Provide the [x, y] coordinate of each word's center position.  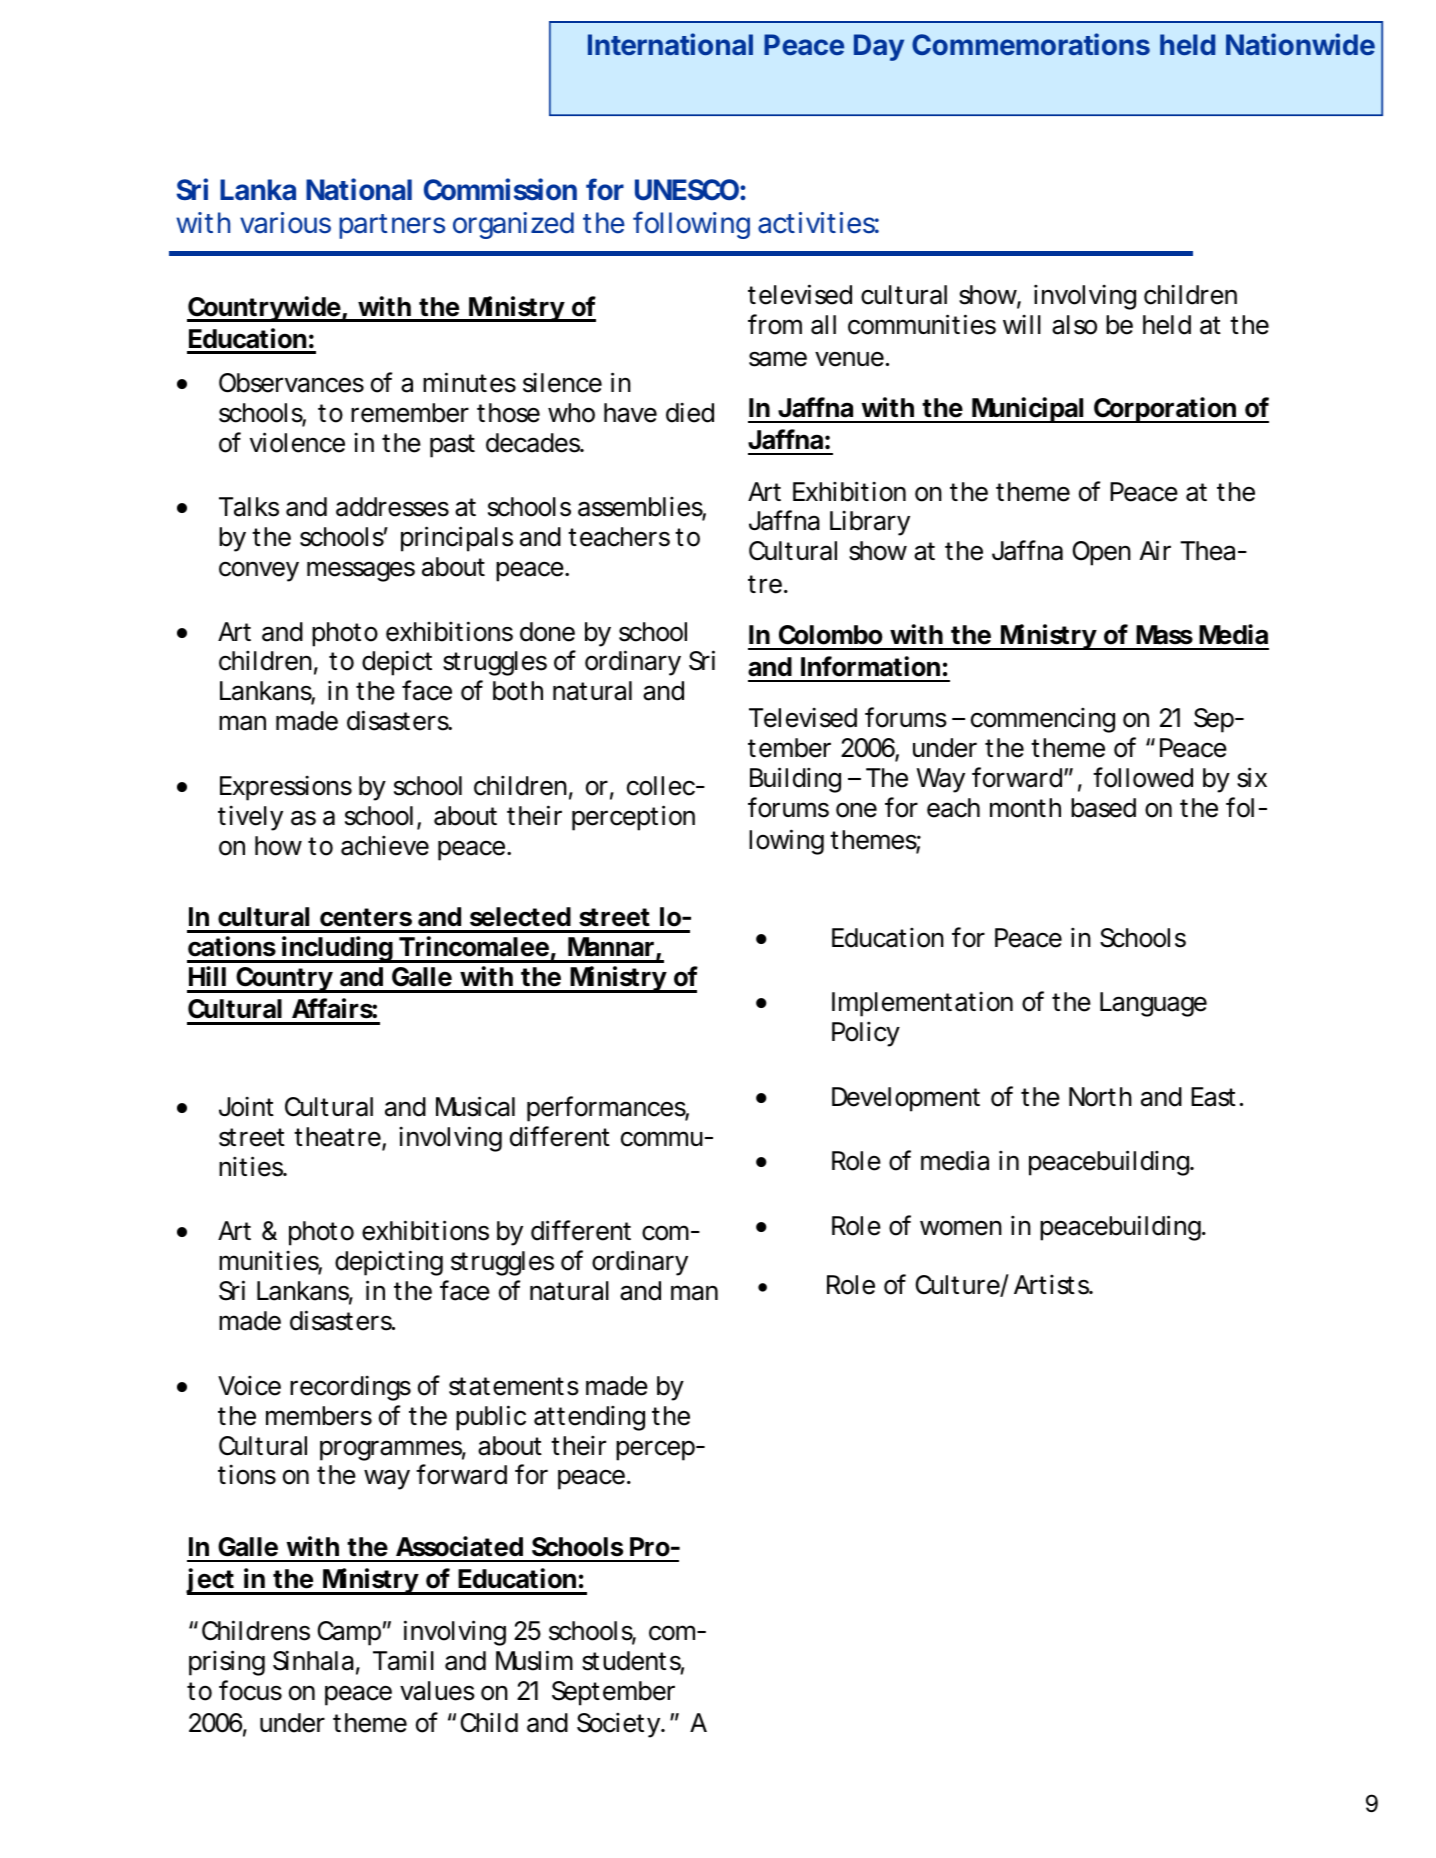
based [1103, 808]
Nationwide [1300, 44]
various [285, 223]
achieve [385, 846]
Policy [866, 1034]
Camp [349, 1633]
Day [879, 47]
